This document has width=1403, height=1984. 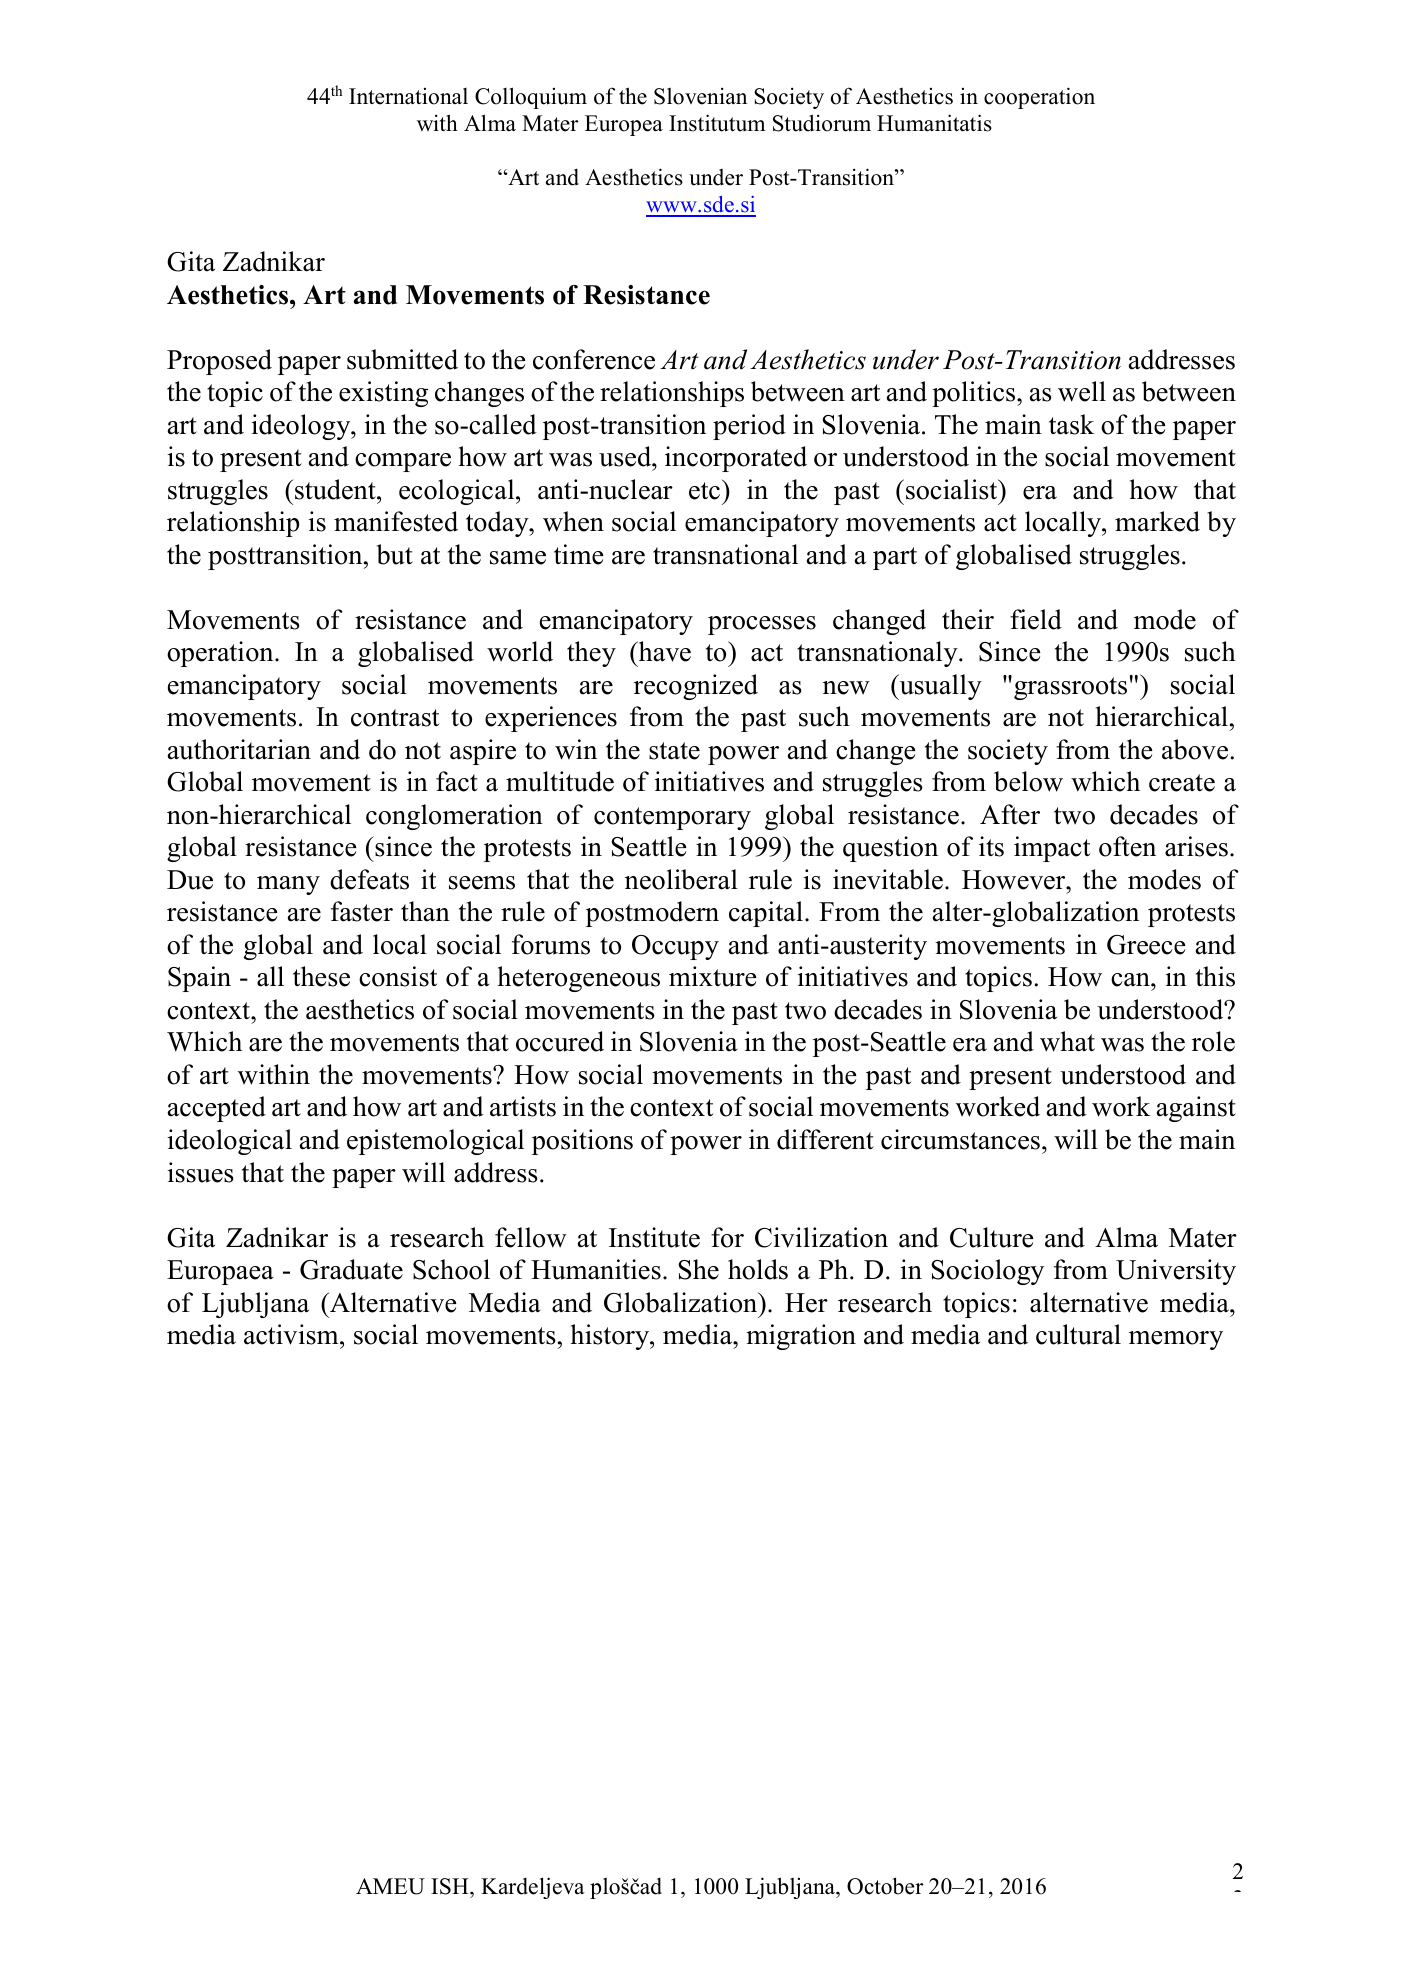 I want to click on October, so click(x=885, y=1886).
